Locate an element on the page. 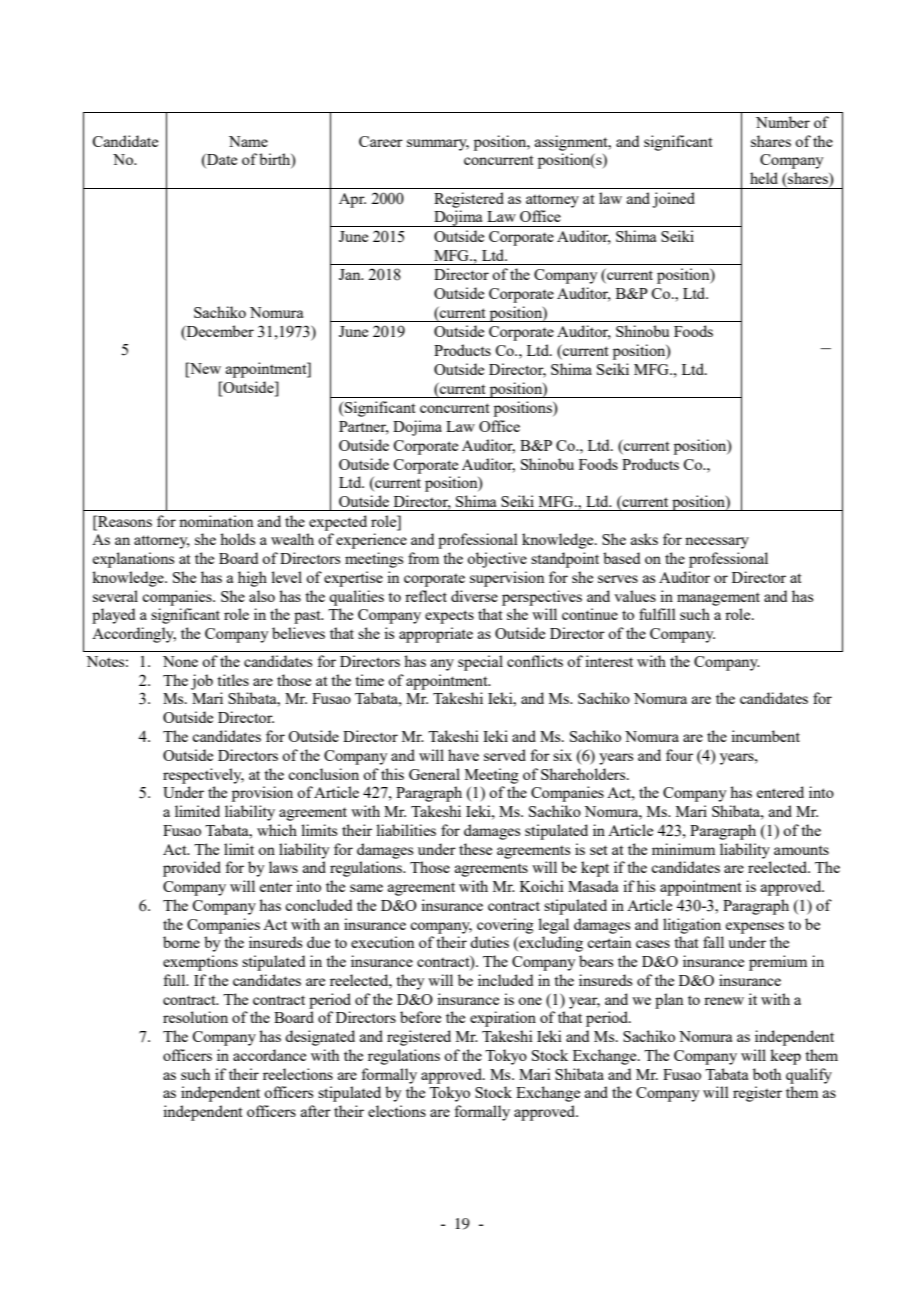 Image resolution: width=924 pixels, height=1308 pixels. these is located at coordinates (475, 849).
